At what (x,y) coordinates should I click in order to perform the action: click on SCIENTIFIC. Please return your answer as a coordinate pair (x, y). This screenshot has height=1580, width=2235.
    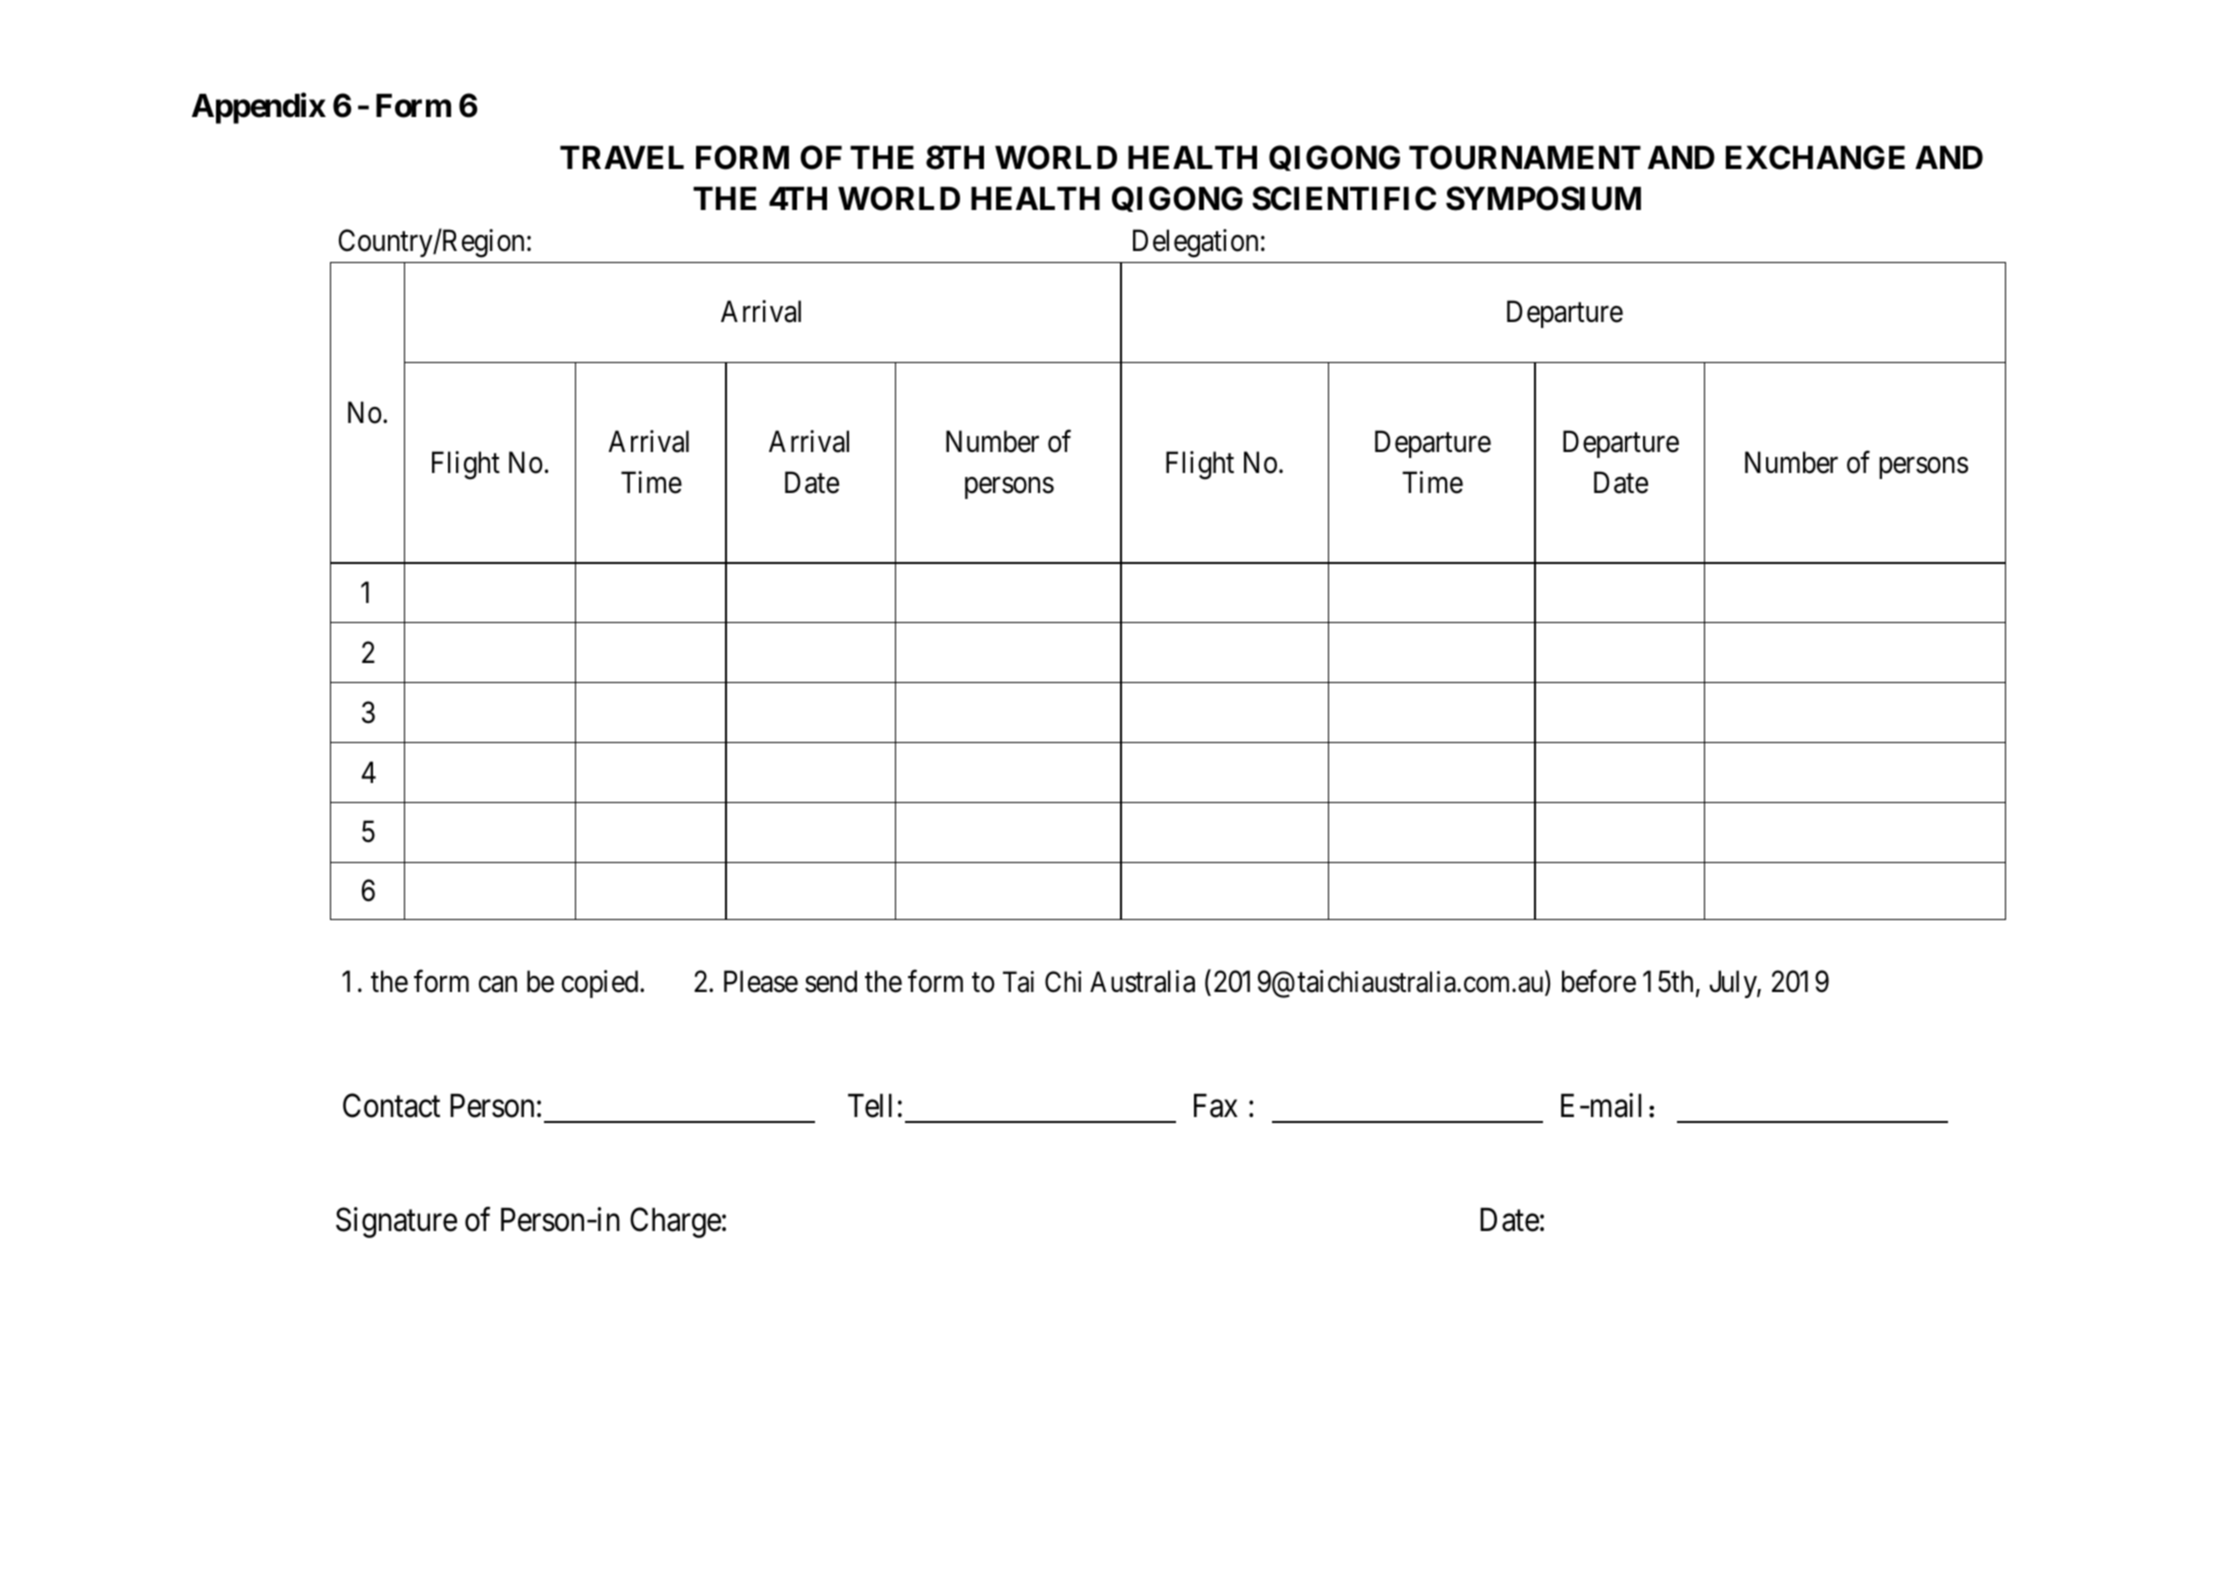
    Looking at the image, I should click on (1344, 198).
